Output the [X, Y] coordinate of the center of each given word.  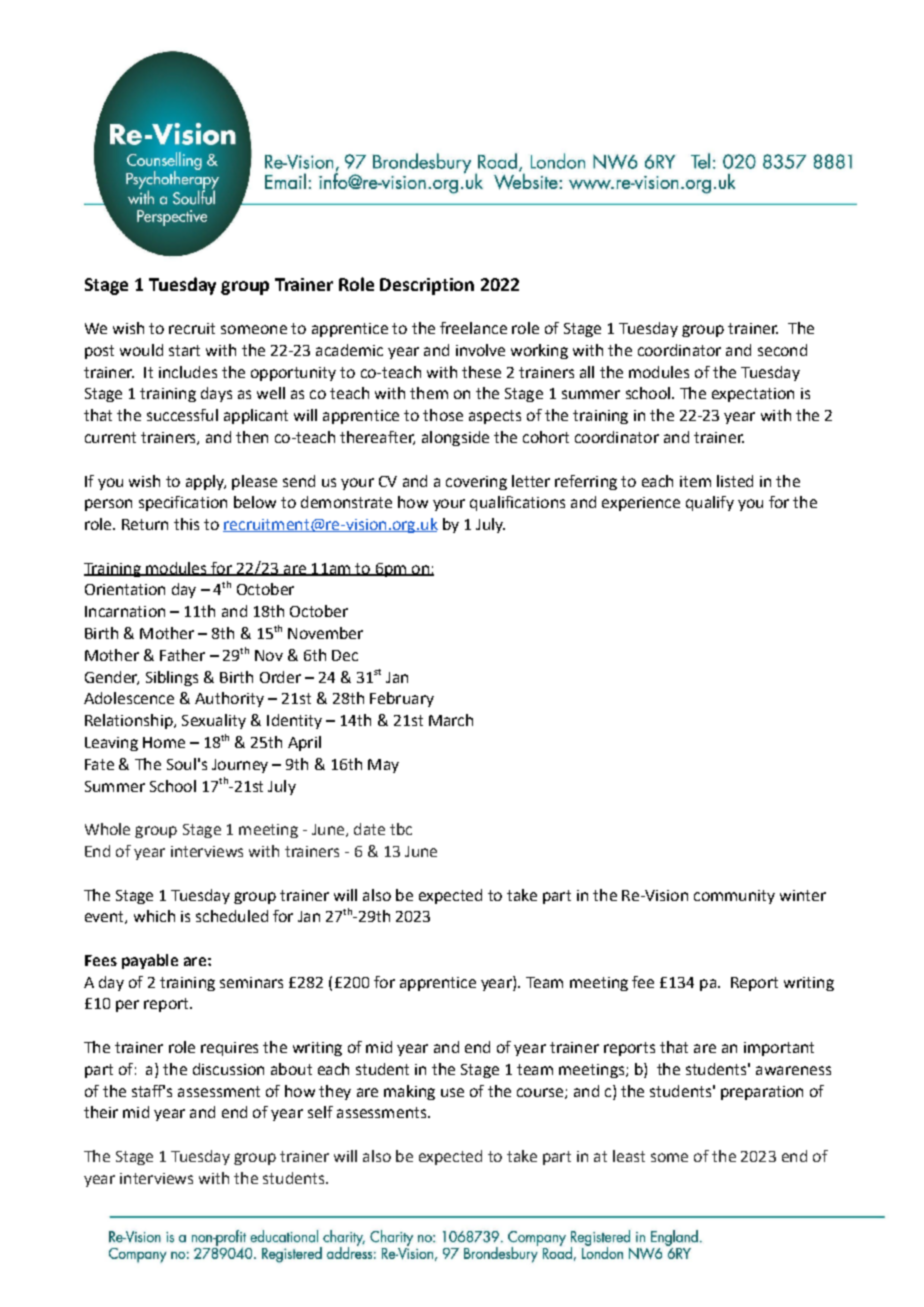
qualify [710, 503]
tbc [401, 829]
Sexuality [214, 721]
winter [803, 895]
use [452, 1092]
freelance [473, 328]
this [186, 524]
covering [476, 483]
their [101, 1112]
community [734, 897]
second [782, 350]
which [154, 916]
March [451, 720]
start [184, 350]
